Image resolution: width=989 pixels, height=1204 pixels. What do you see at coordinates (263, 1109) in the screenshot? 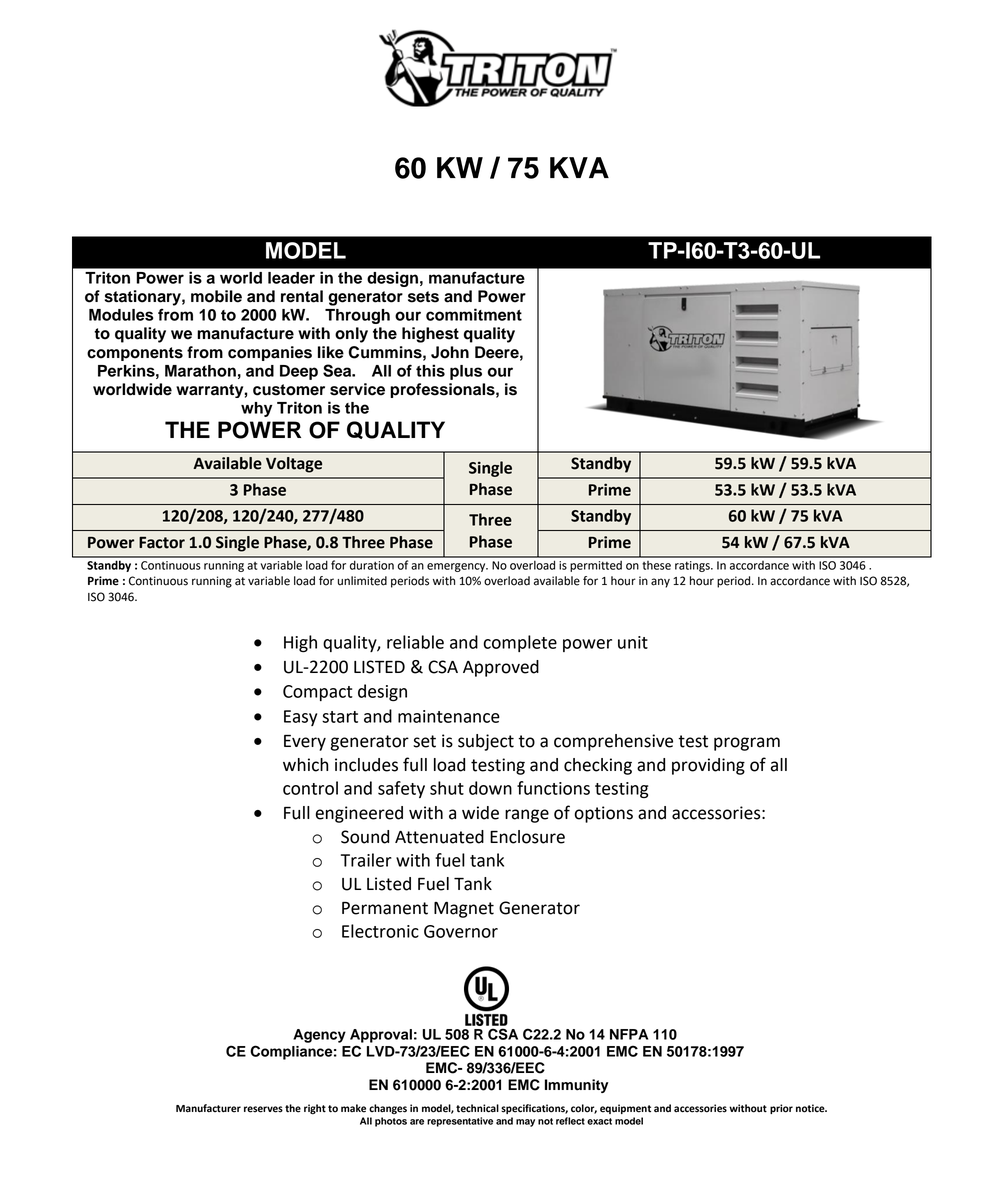
I see `reserves` at bounding box center [263, 1109].
